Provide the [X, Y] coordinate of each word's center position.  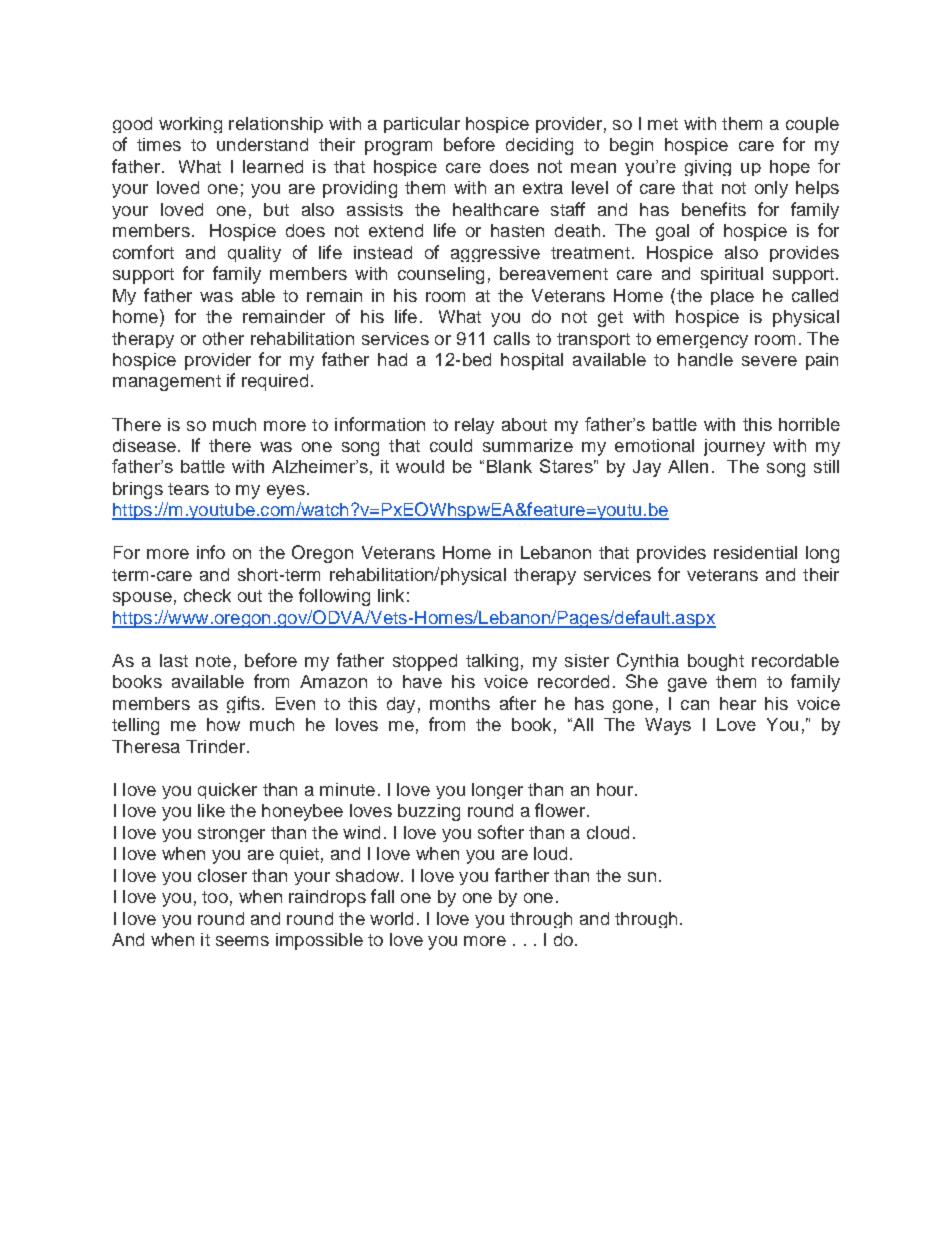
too [215, 897]
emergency [702, 341]
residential [755, 552]
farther [522, 875]
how [223, 724]
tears [188, 489]
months [460, 703]
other [223, 338]
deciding [539, 146]
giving [708, 168]
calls [512, 338]
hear [738, 703]
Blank [509, 466]
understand [262, 144]
